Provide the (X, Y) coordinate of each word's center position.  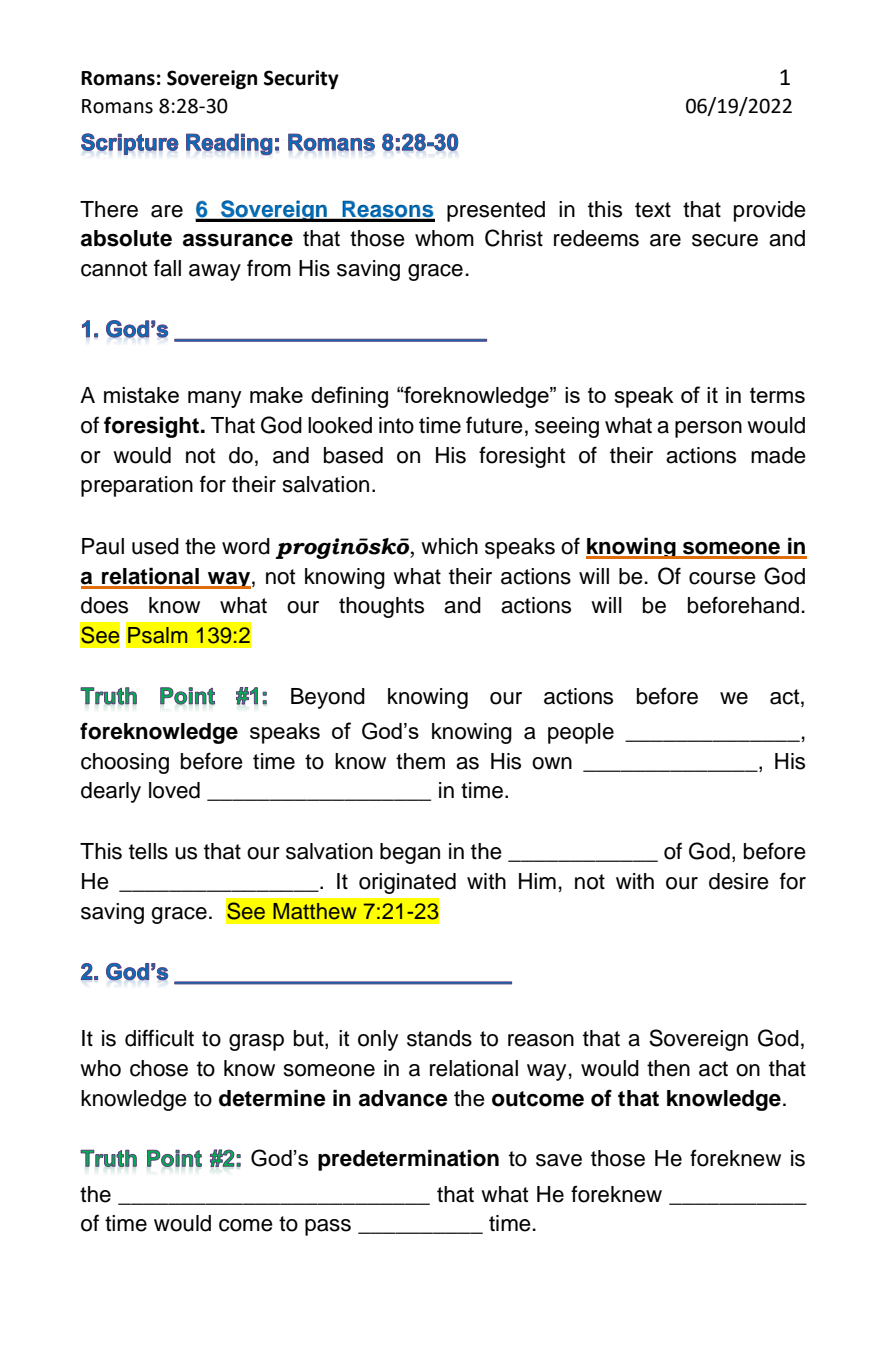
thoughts (381, 607)
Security (301, 79)
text (653, 210)
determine (272, 1098)
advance (403, 1098)
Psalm (157, 635)
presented (496, 211)
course (722, 578)
